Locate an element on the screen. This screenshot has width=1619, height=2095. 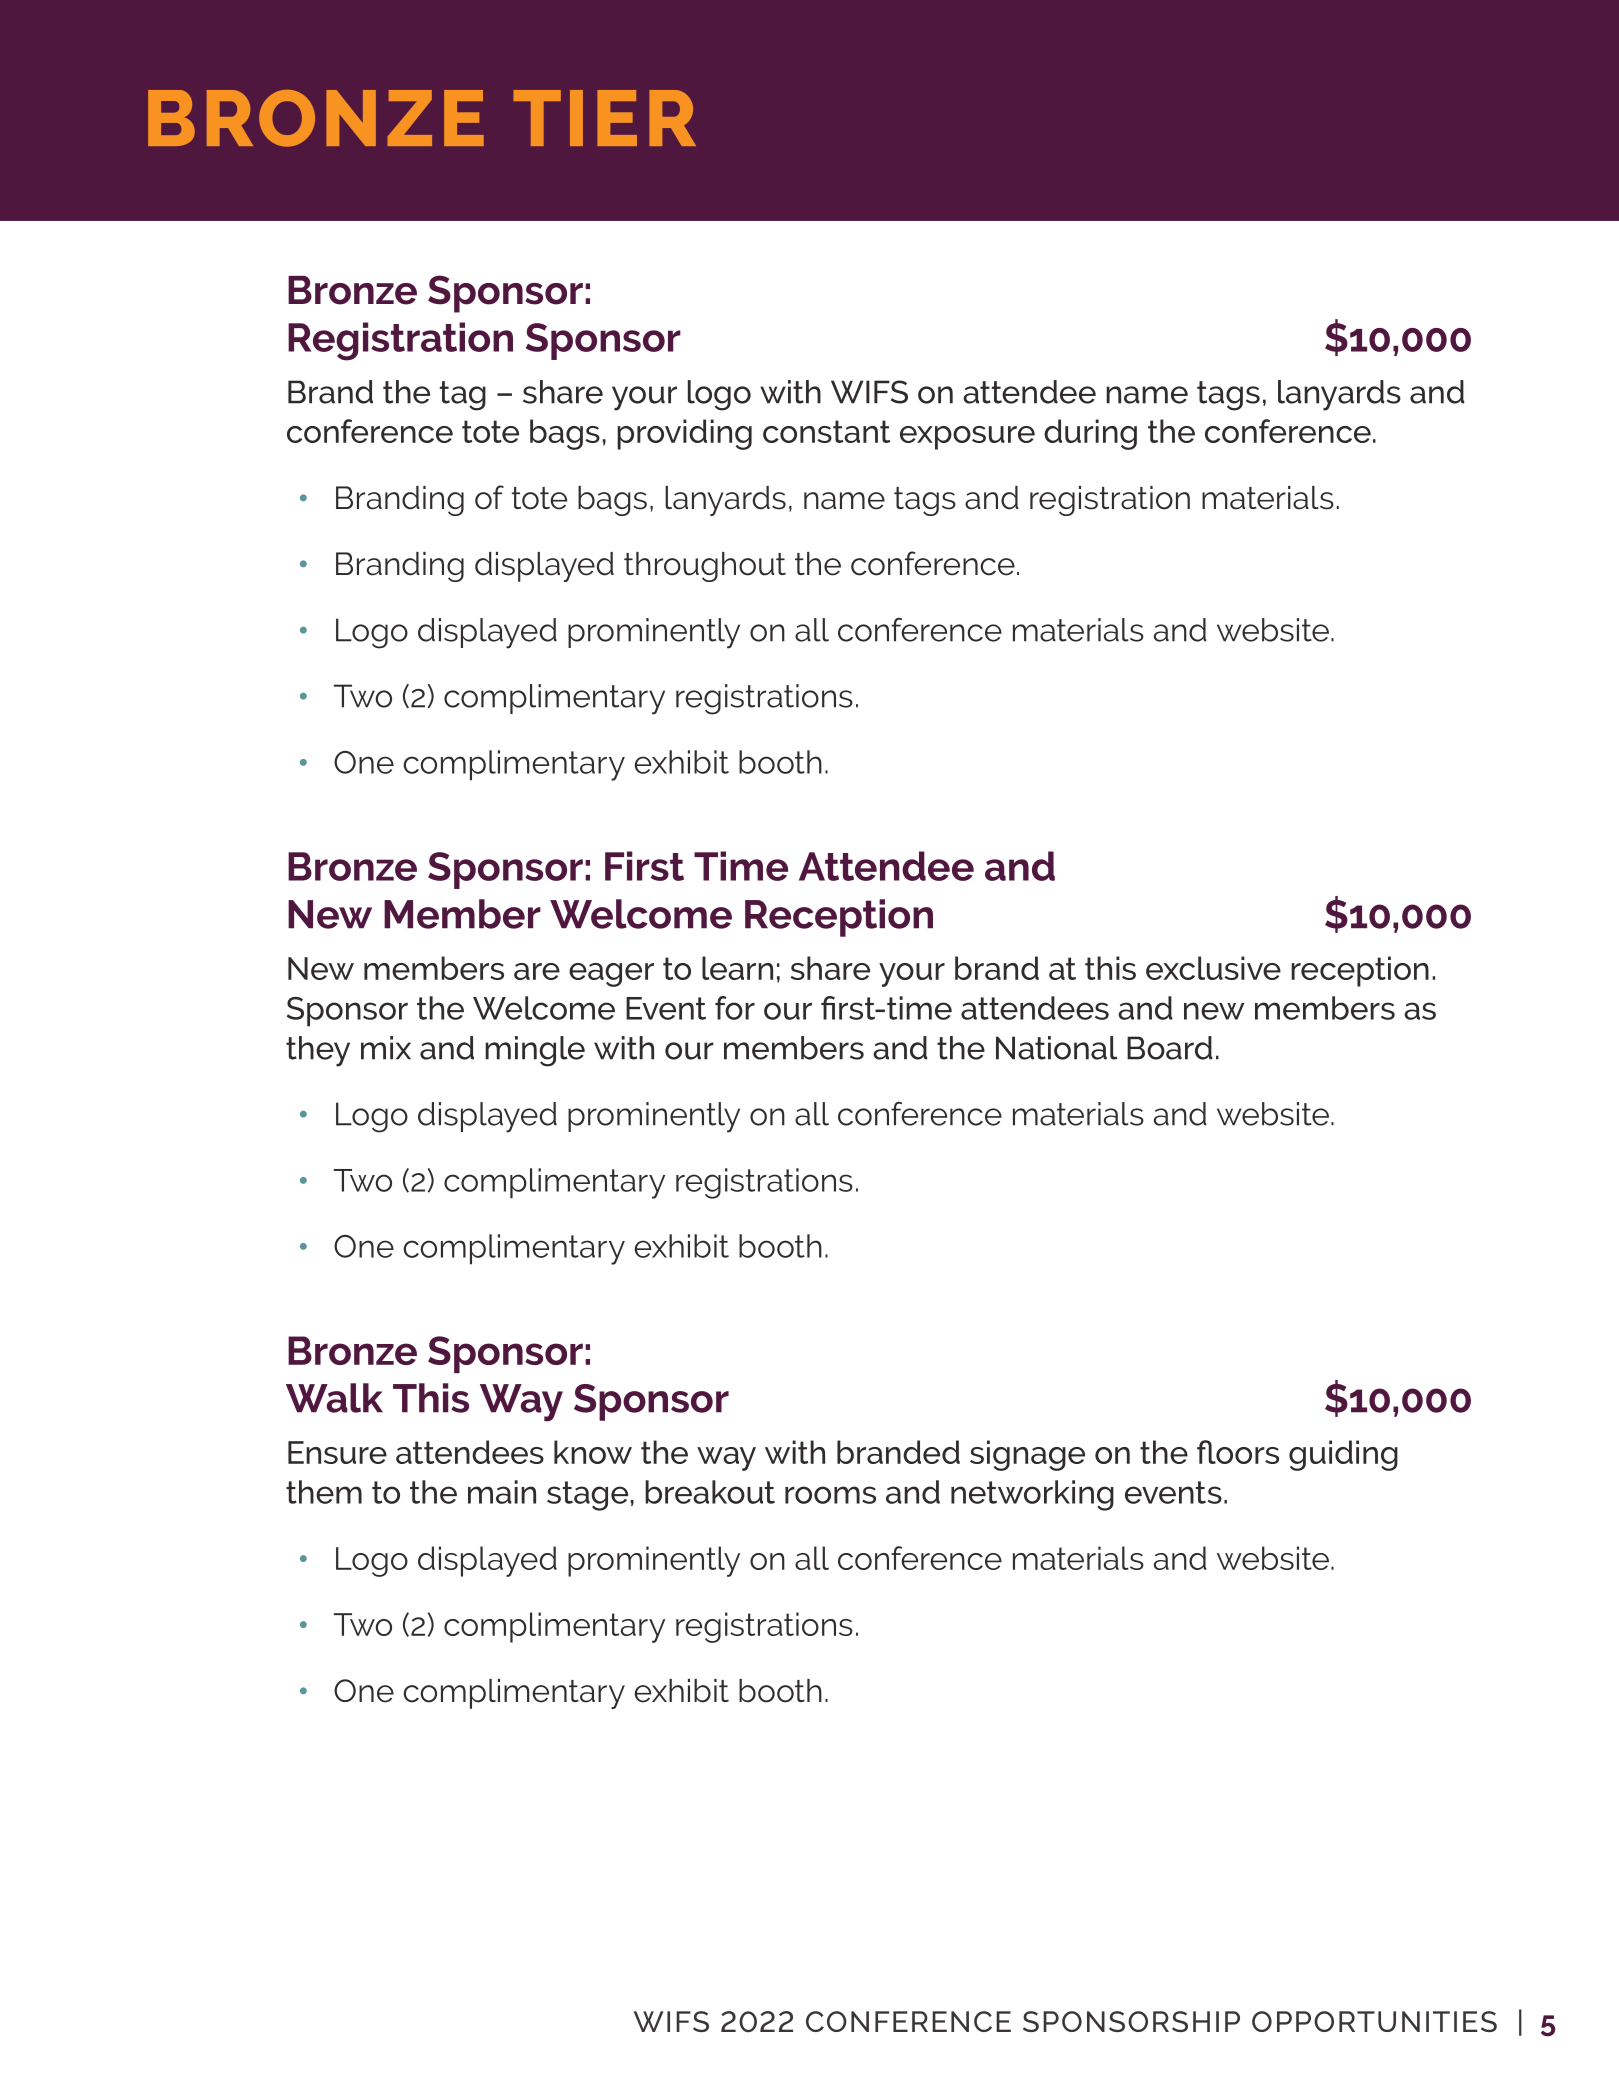
rooms is located at coordinates (830, 1495).
